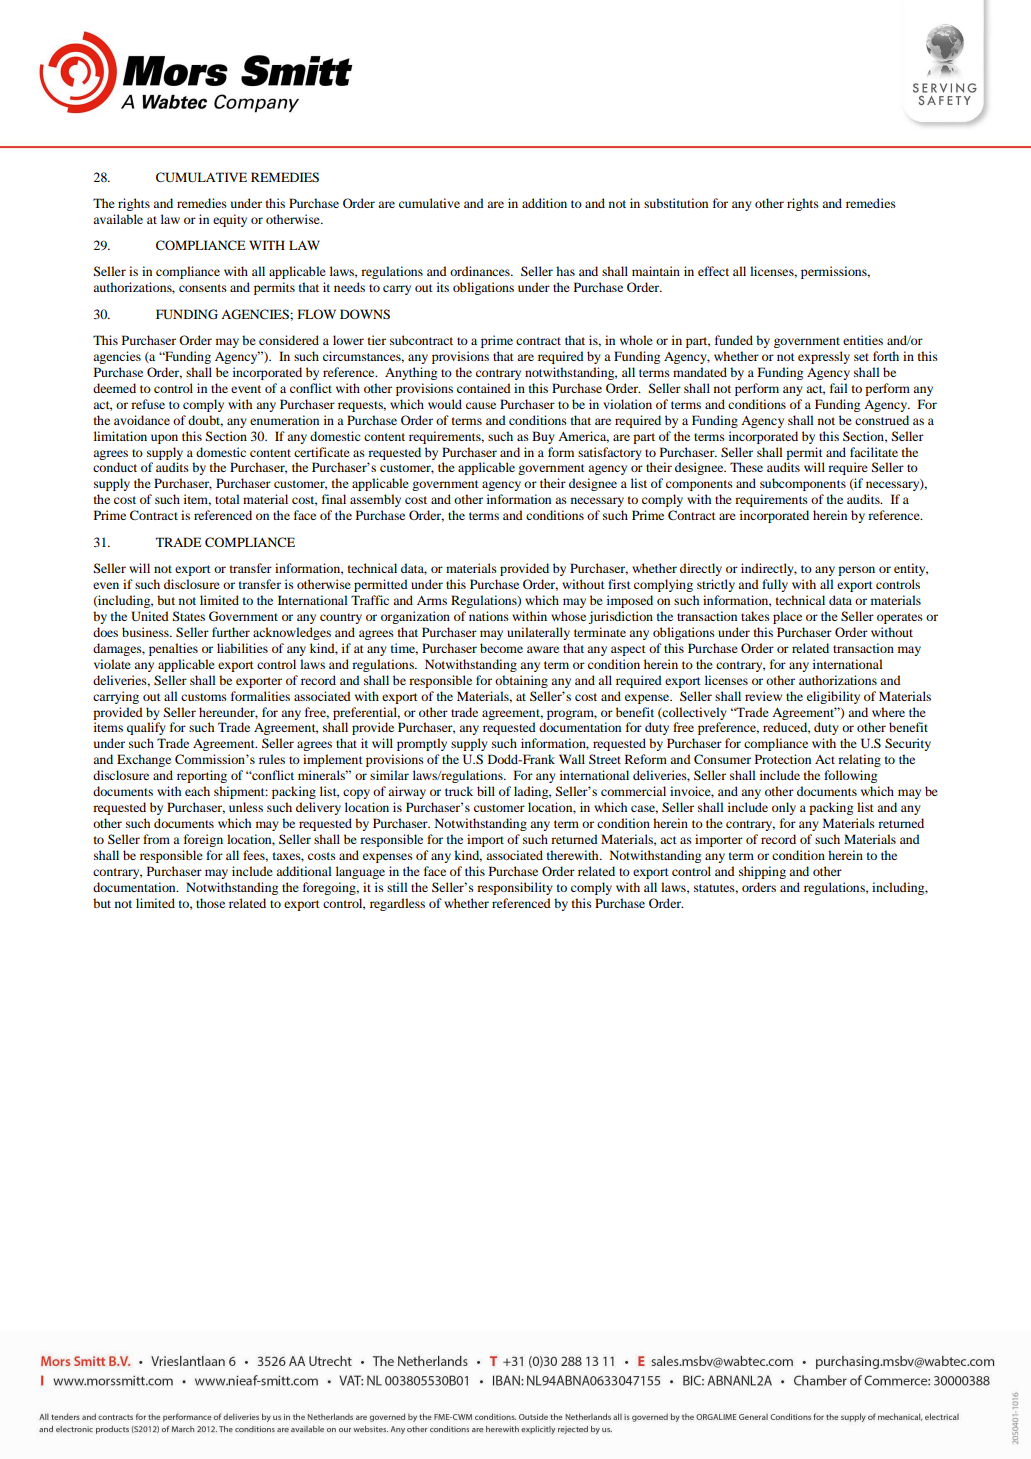 The height and width of the screenshot is (1459, 1031). Describe the element at coordinates (515, 888) in the screenshot. I see `responsibility` at that location.
